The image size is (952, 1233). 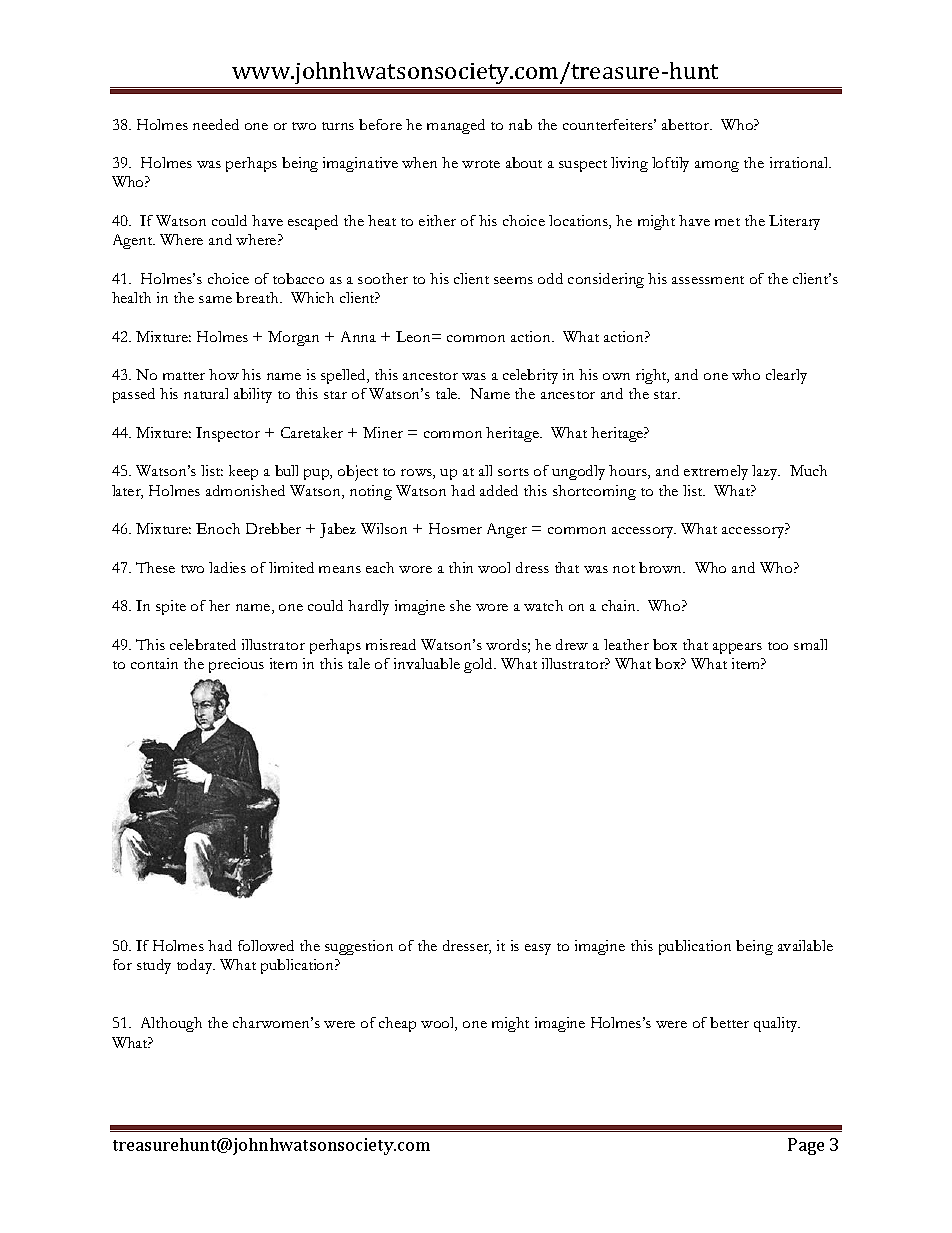 I want to click on Although, so click(x=171, y=1024).
